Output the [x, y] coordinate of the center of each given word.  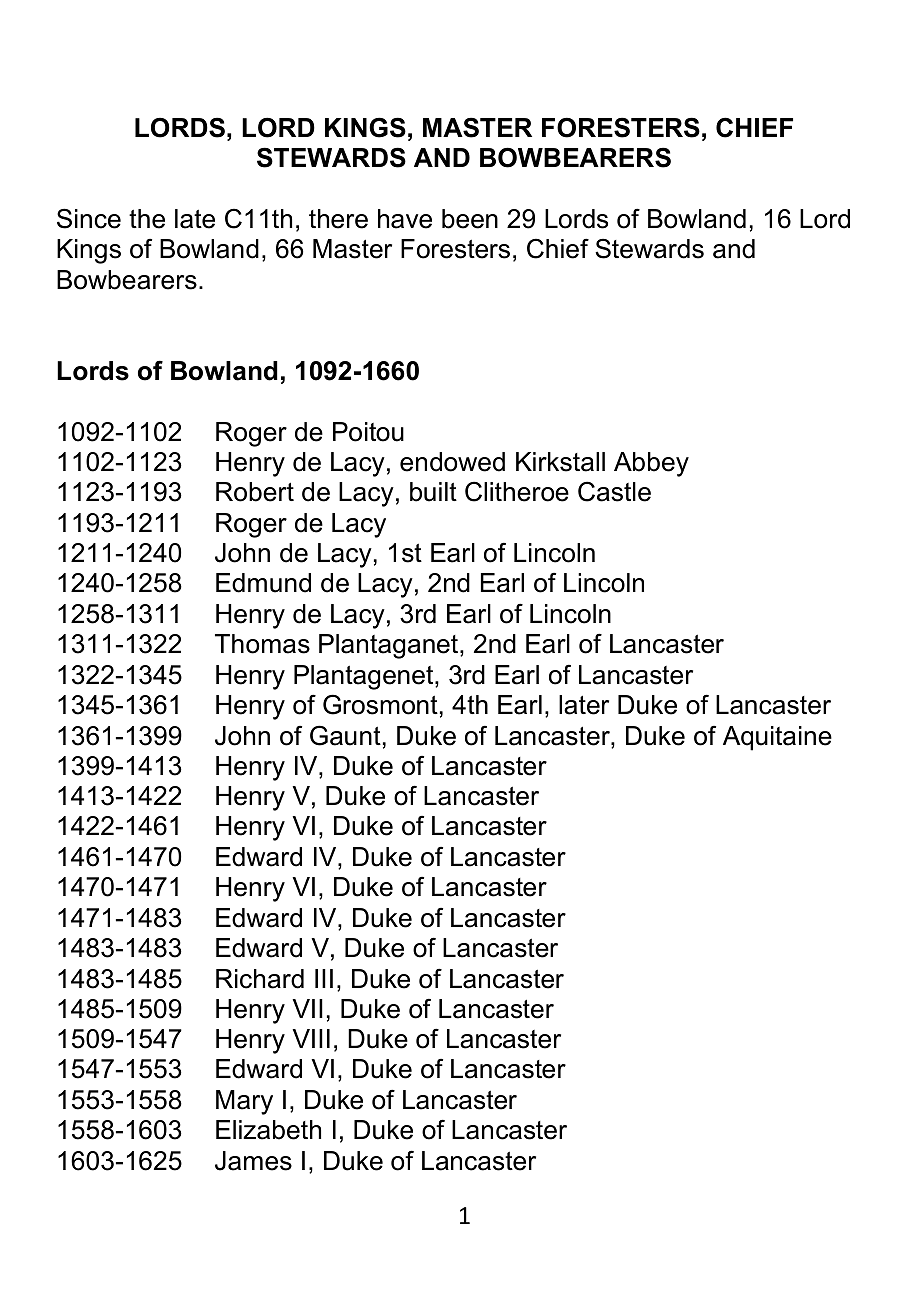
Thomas [262, 644]
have [405, 219]
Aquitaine [777, 738]
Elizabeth [268, 1130]
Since [89, 218]
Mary [244, 1102]
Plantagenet [365, 677]
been [470, 219]
